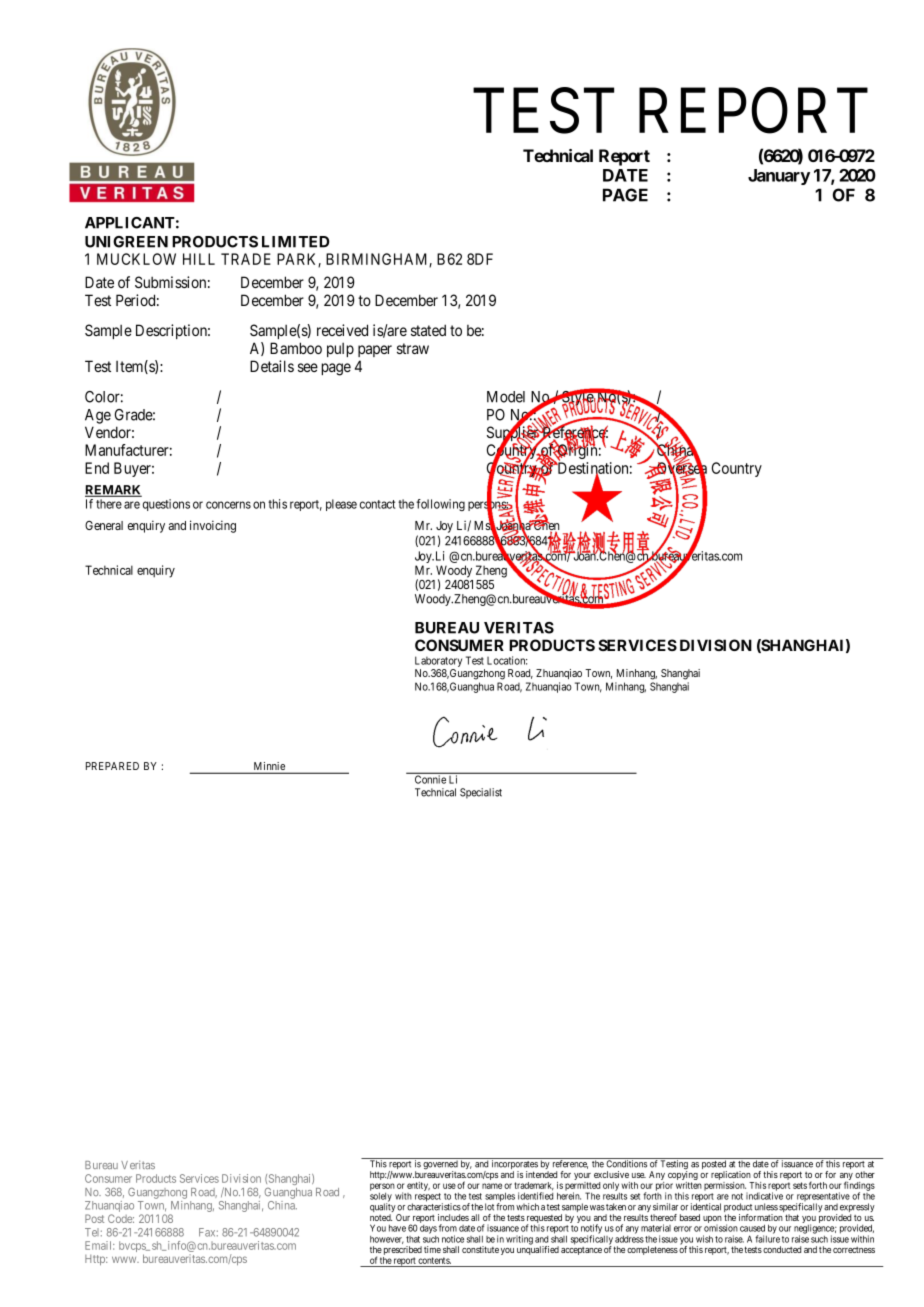 This screenshot has width=924, height=1307. I want to click on Specialist, so click(481, 793).
